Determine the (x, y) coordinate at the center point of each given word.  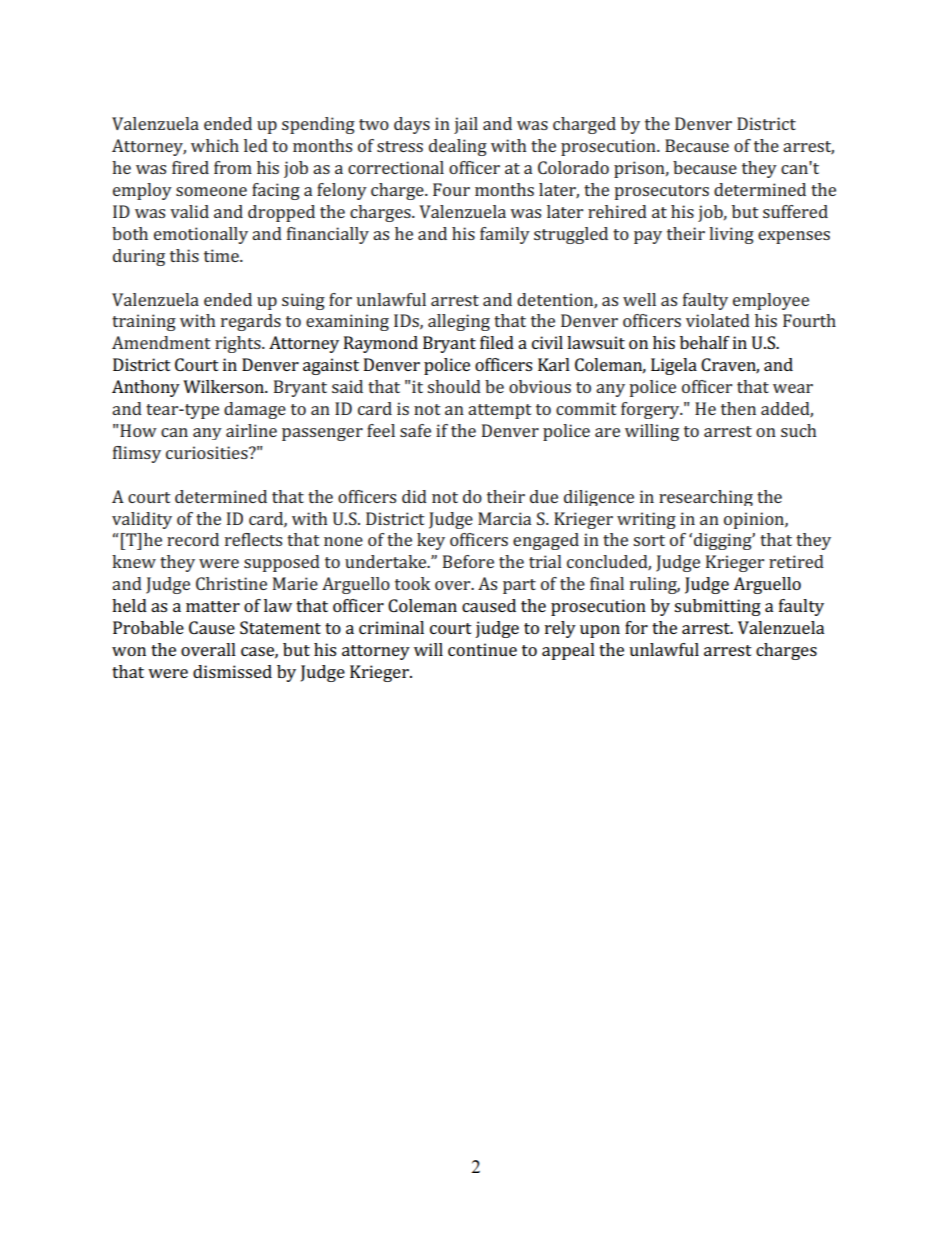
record (193, 539)
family (505, 235)
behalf (705, 342)
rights (239, 344)
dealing (458, 147)
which (215, 145)
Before (468, 561)
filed (497, 342)
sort (649, 540)
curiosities (208, 452)
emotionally (201, 235)
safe (415, 430)
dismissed (232, 671)
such (798, 430)
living (731, 235)
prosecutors (661, 192)
